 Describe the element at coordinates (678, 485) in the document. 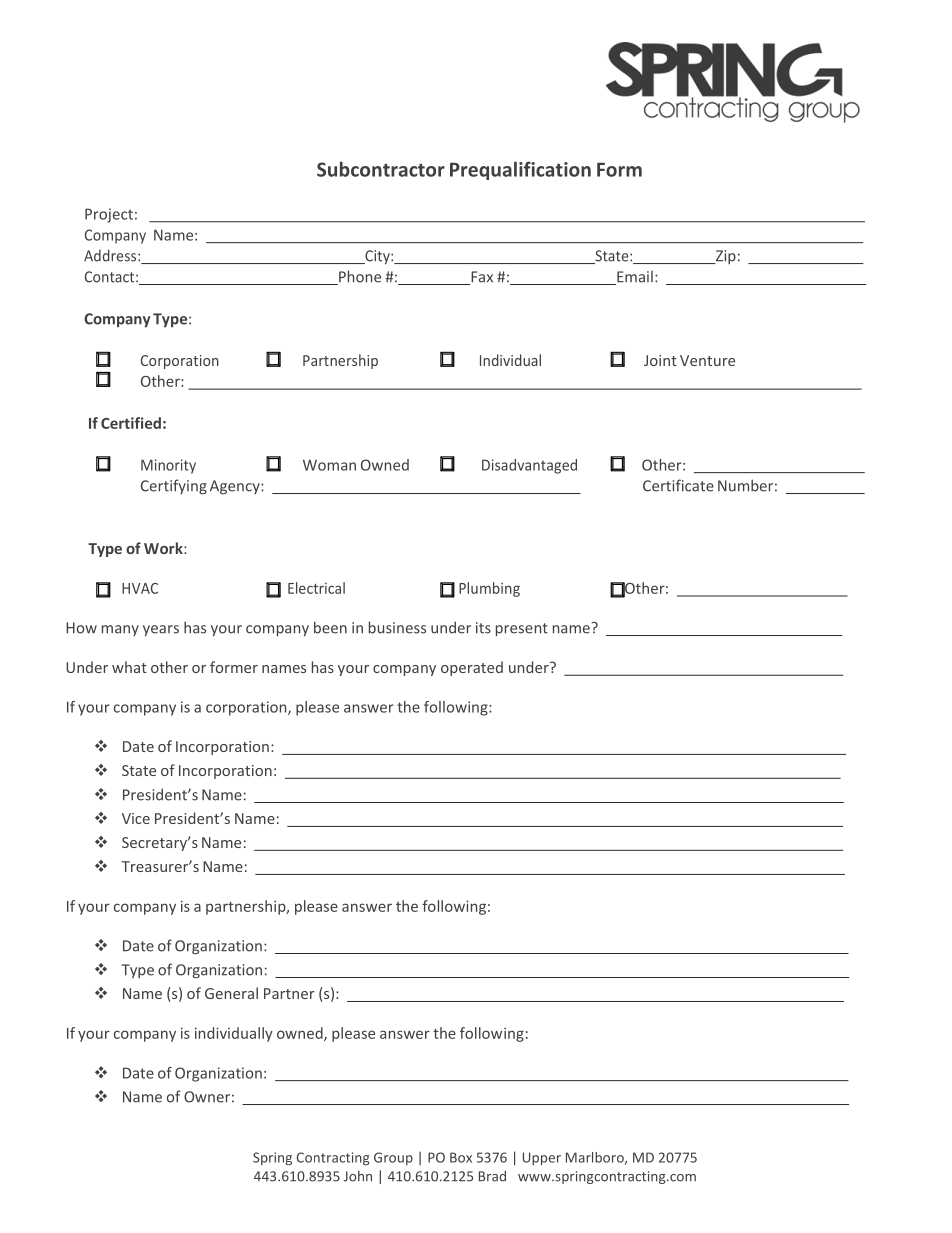

I see `Certificate` at that location.
